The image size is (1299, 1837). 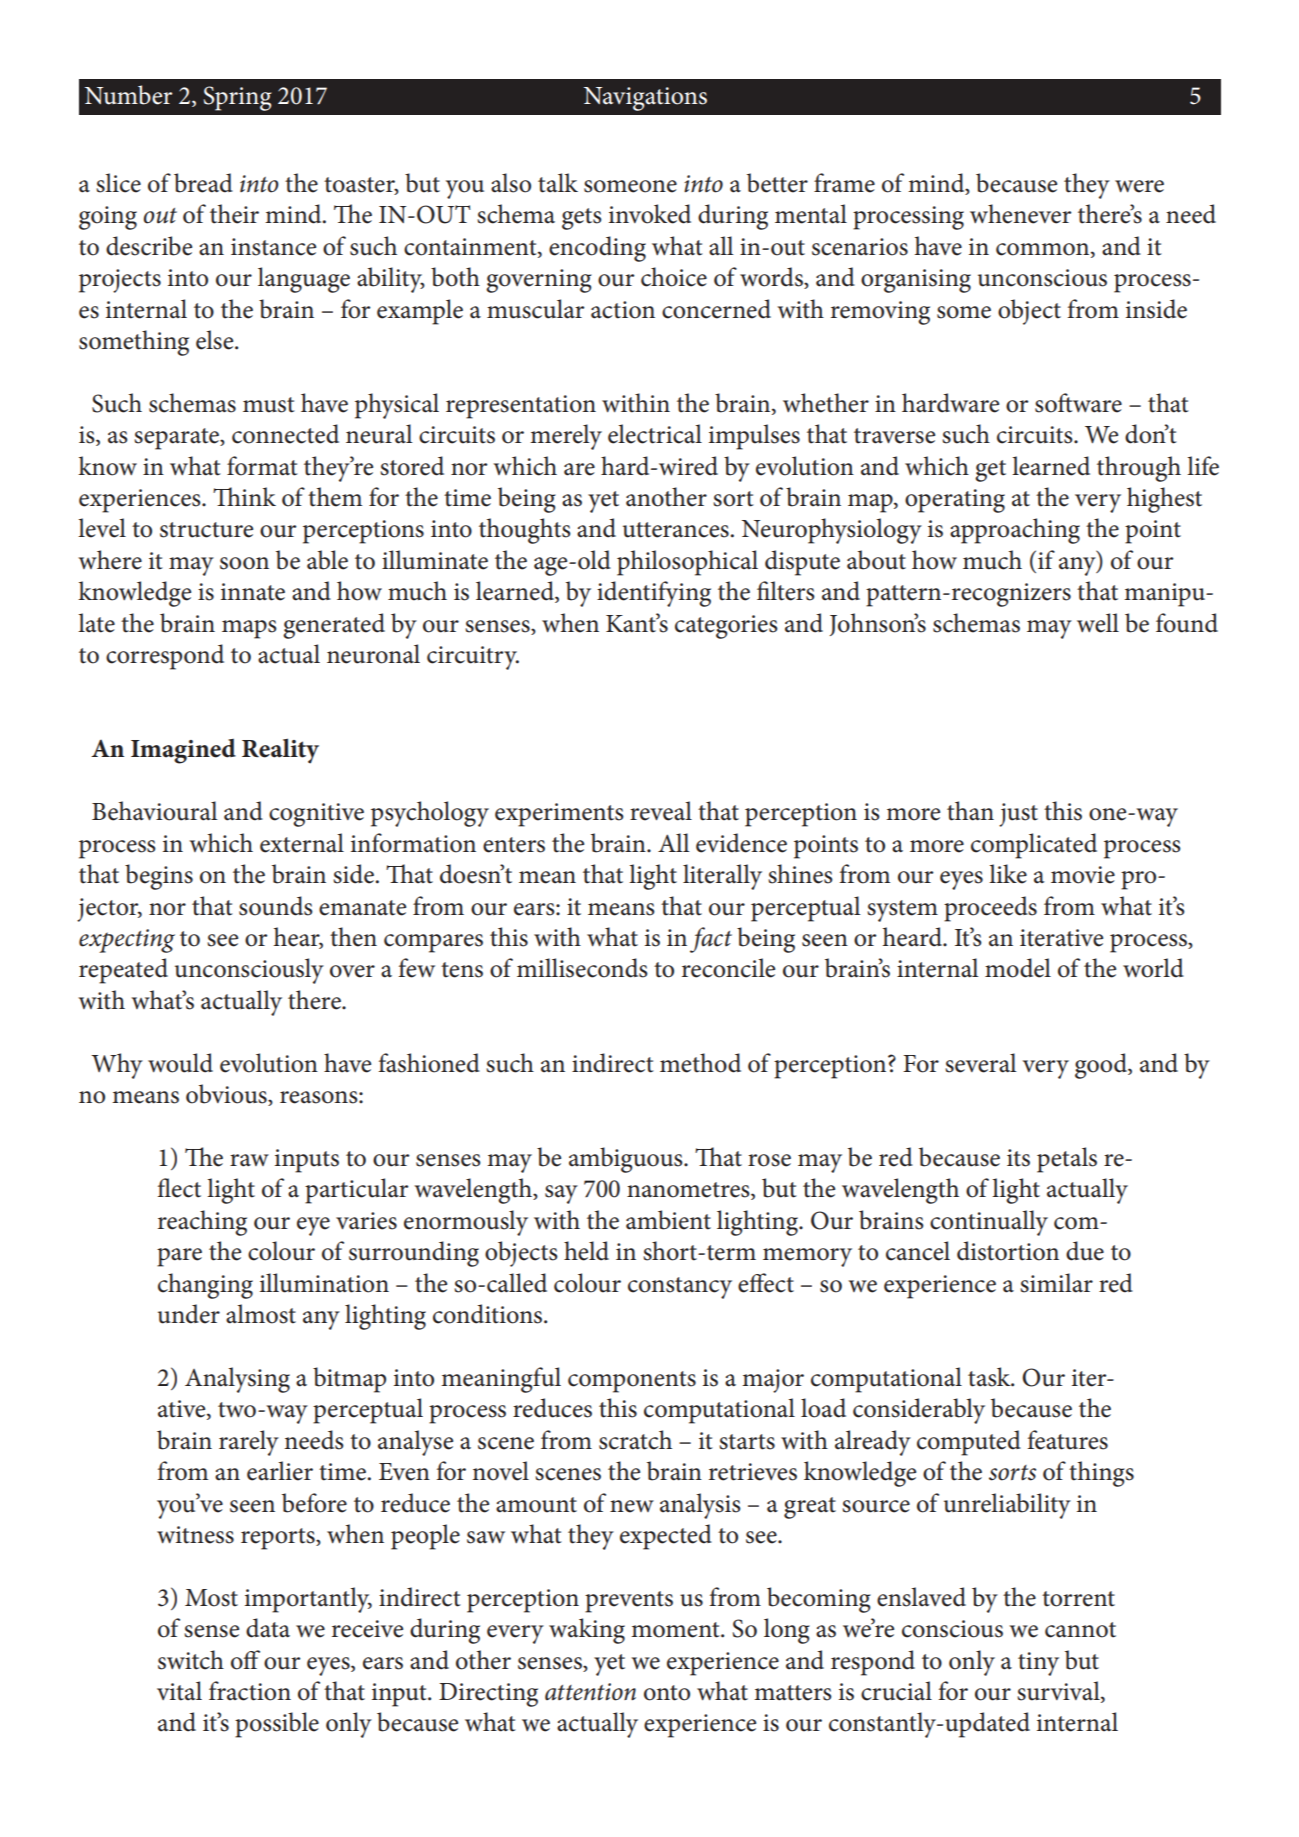 What do you see at coordinates (1018, 815) in the screenshot?
I see `just` at bounding box center [1018, 815].
